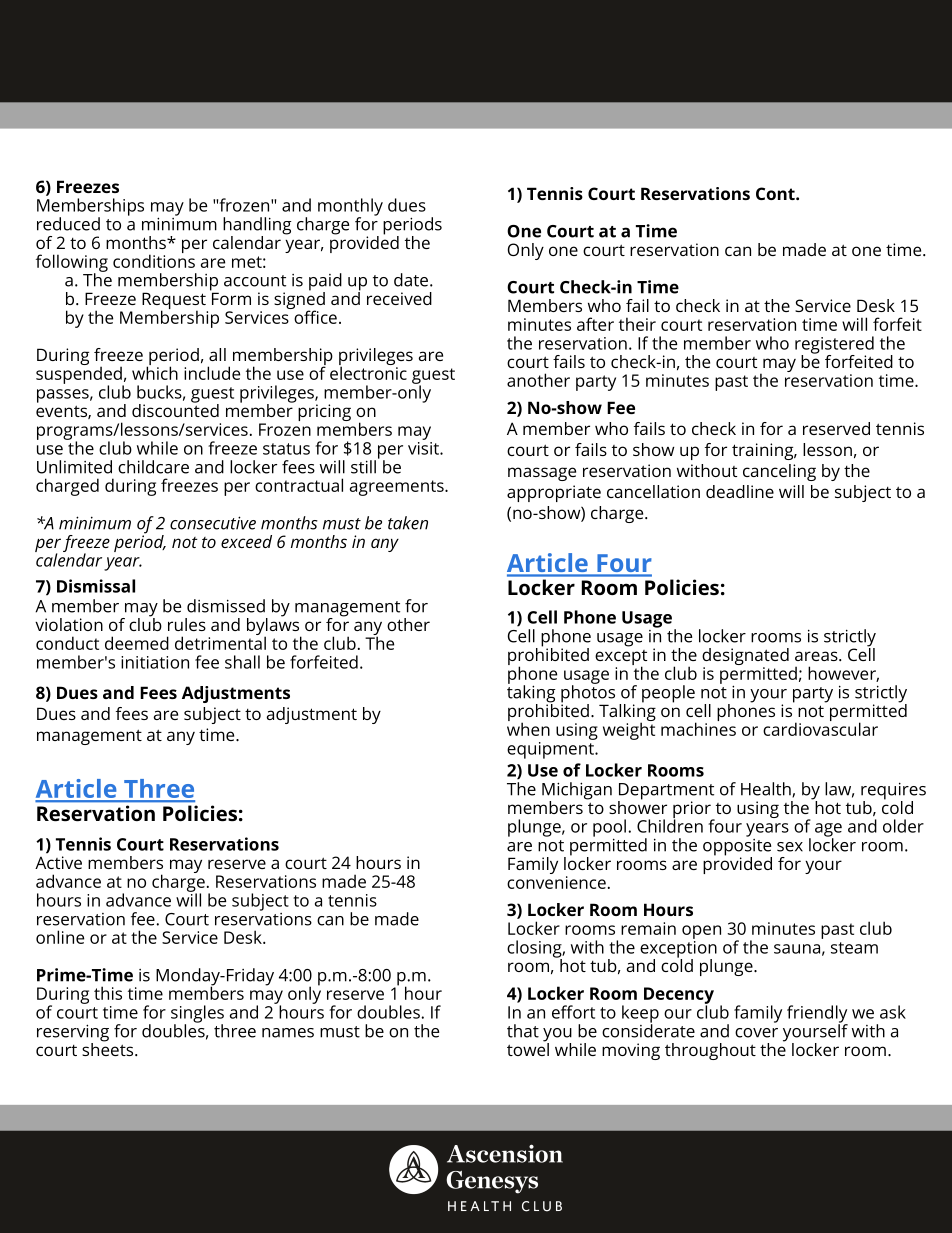  Describe the element at coordinates (155, 662) in the screenshot. I see `initiation` at that location.
